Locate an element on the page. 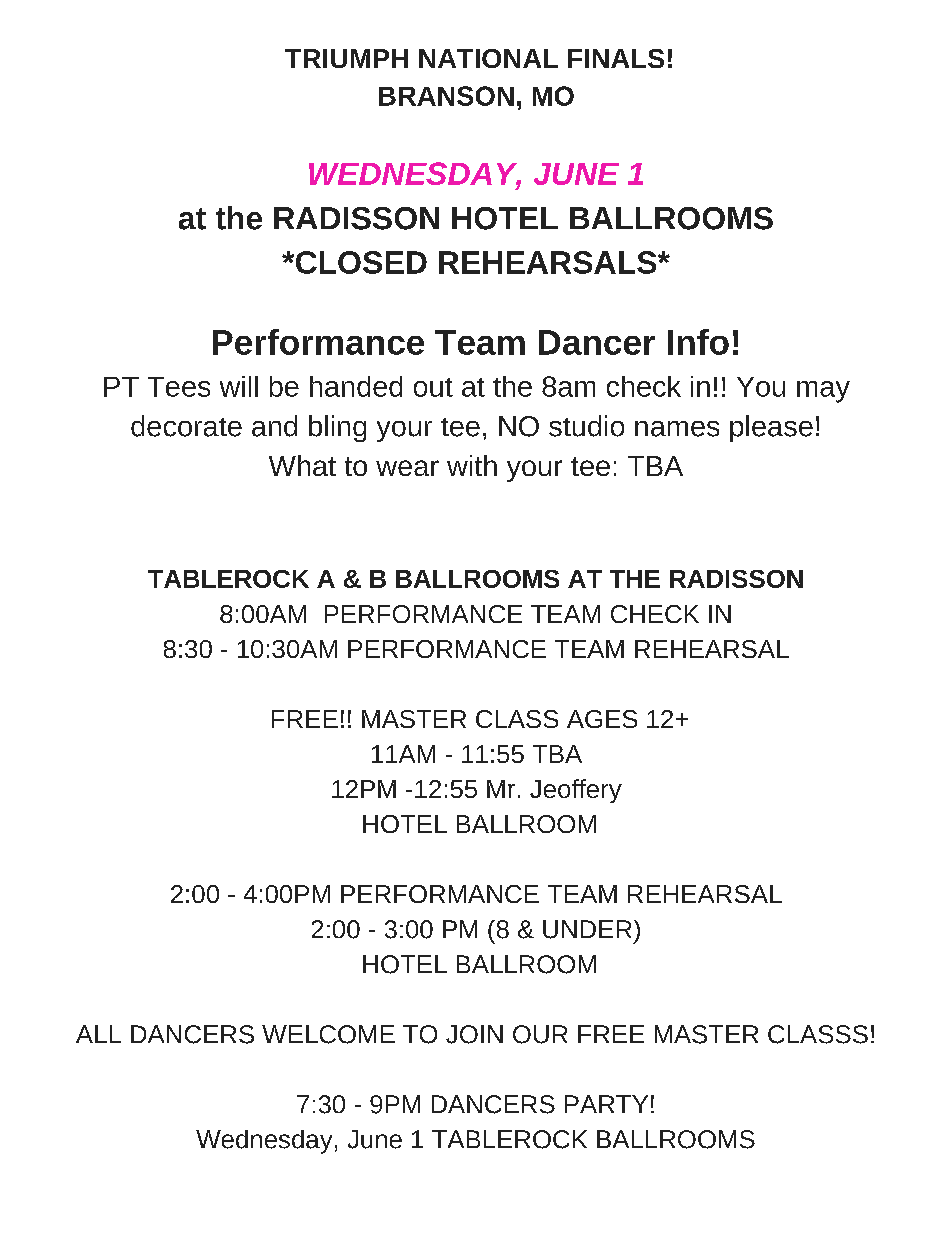 The image size is (952, 1233). please is located at coordinates (771, 428).
